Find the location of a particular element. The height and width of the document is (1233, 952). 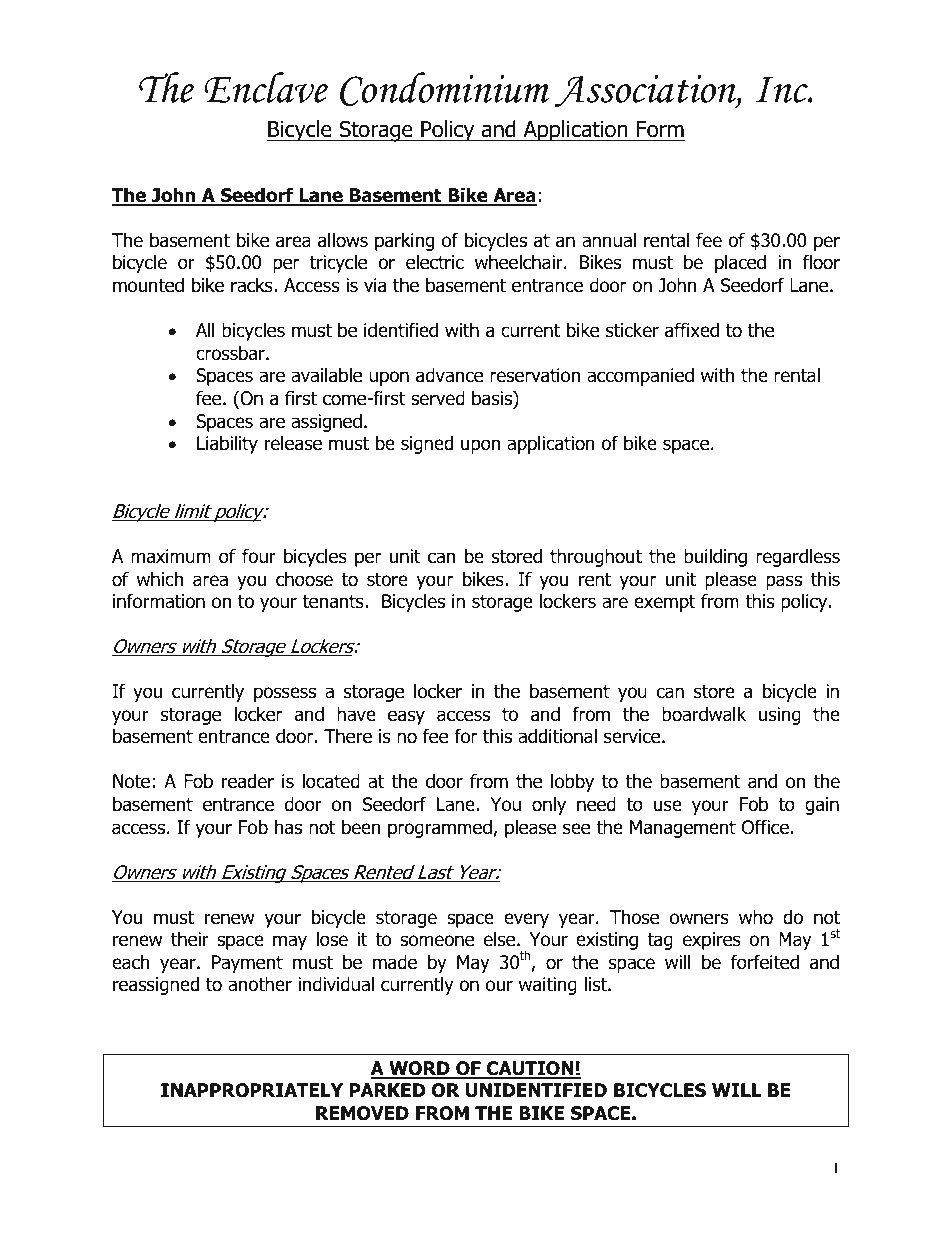

throughout is located at coordinates (596, 557).
